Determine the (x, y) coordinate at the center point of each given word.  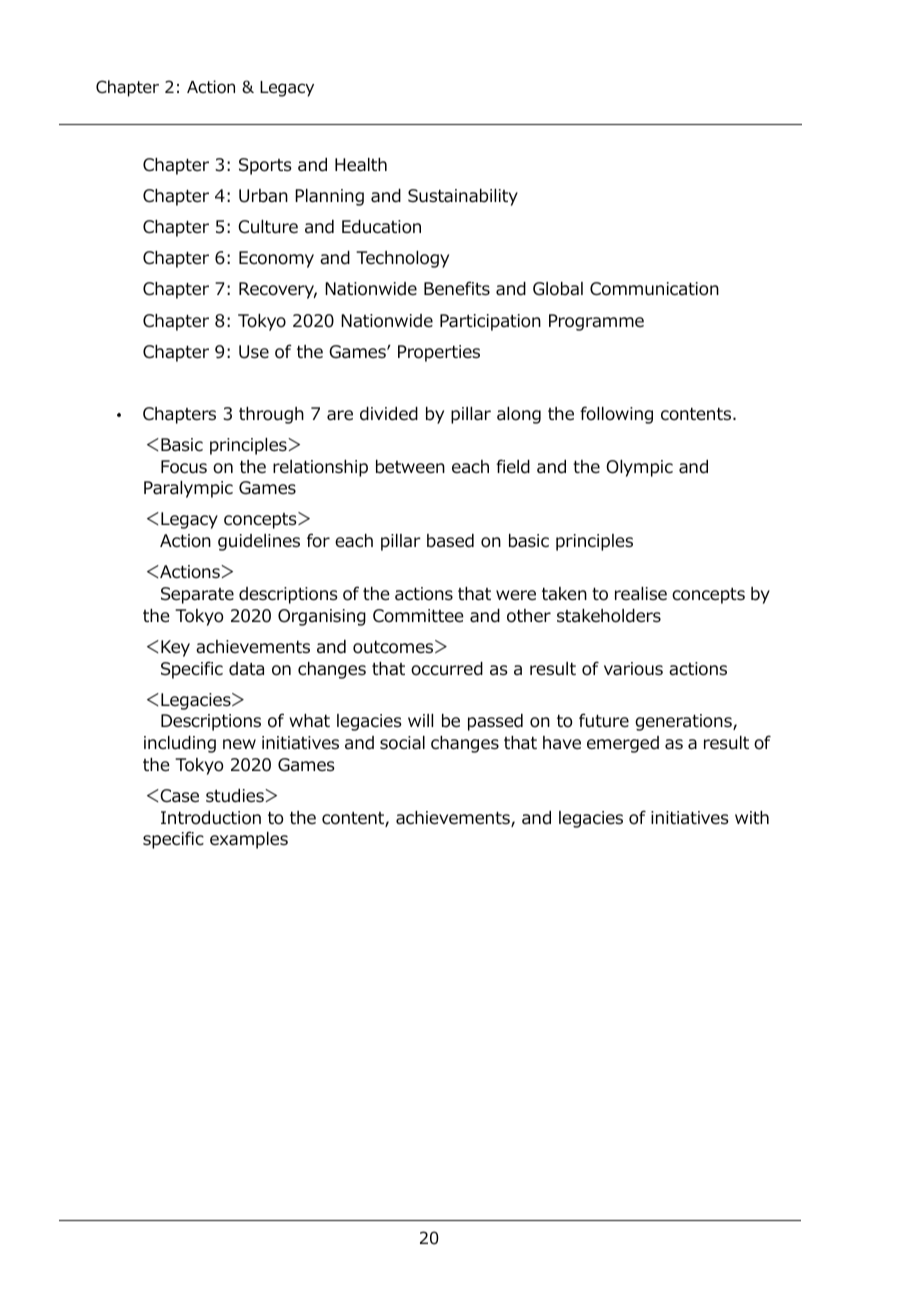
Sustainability (463, 197)
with (752, 817)
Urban (263, 196)
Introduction (211, 818)
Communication (654, 289)
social (402, 743)
